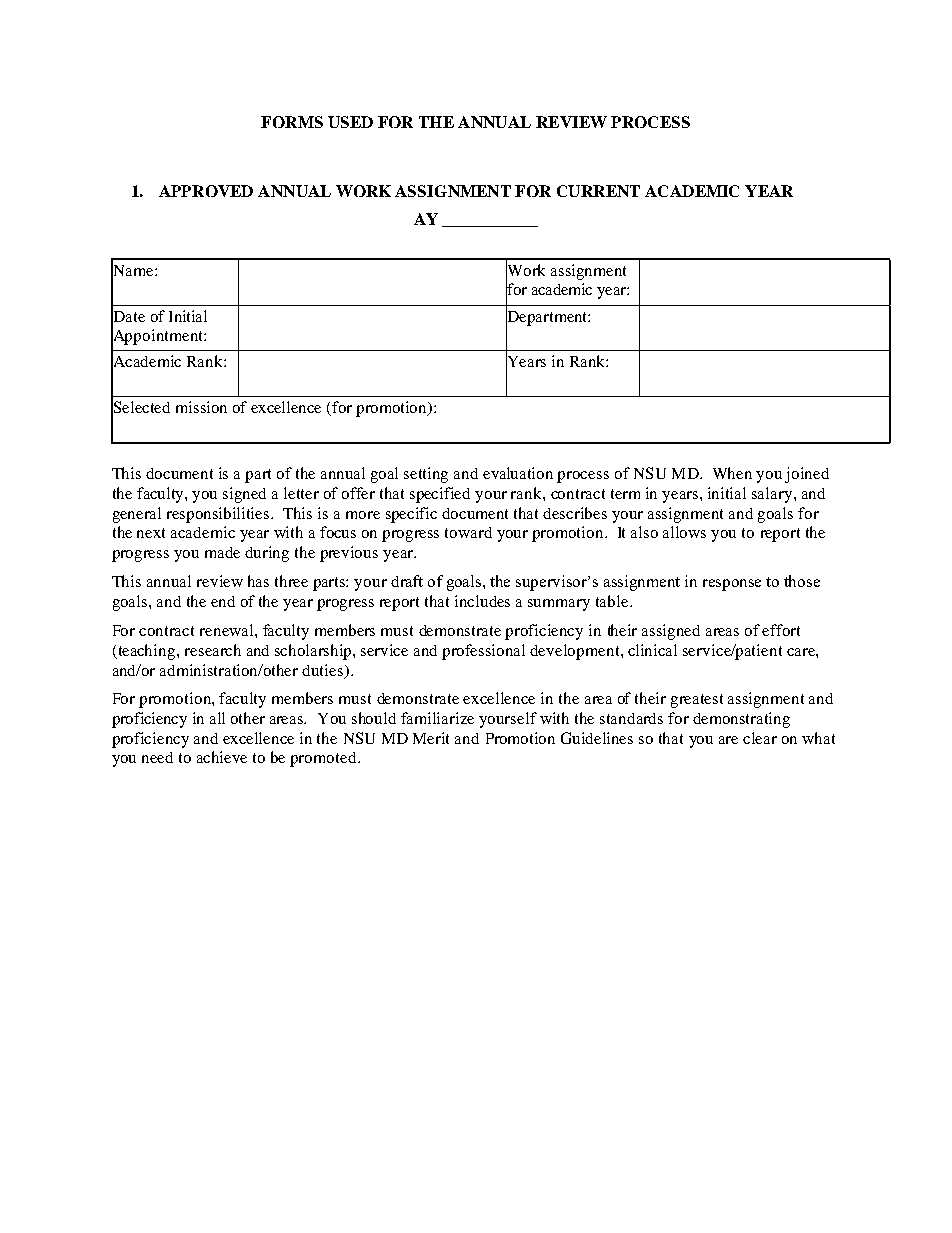  Describe the element at coordinates (598, 191) in the screenshot. I see `CURRENT` at that location.
